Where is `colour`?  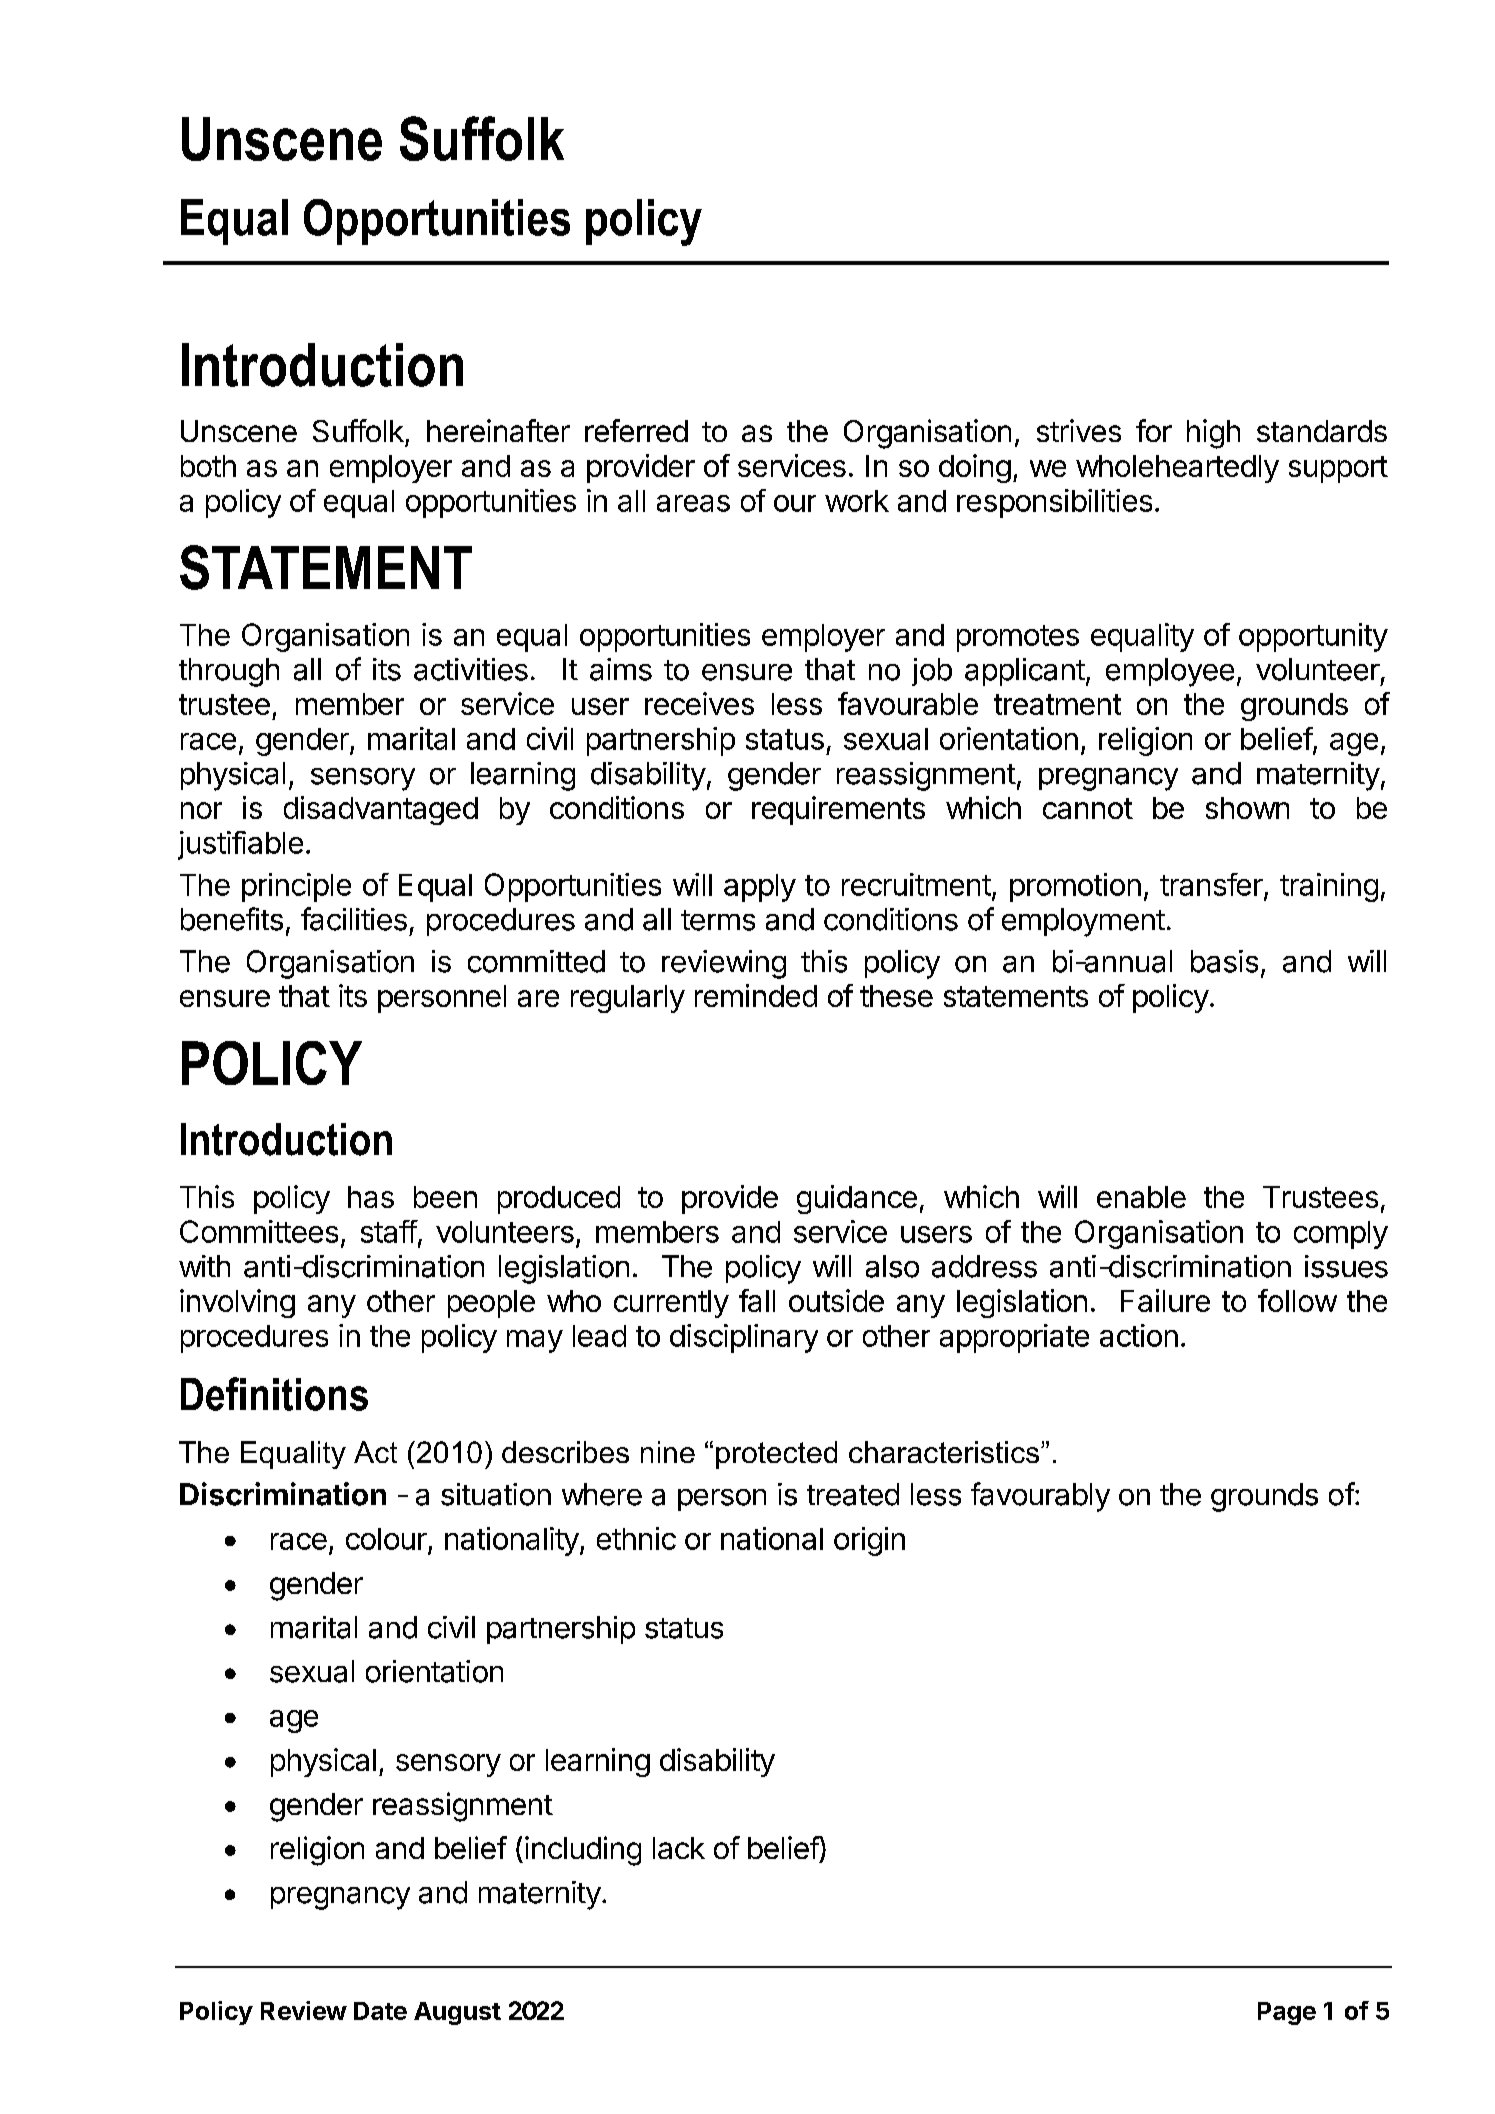 colour is located at coordinates (386, 1539).
